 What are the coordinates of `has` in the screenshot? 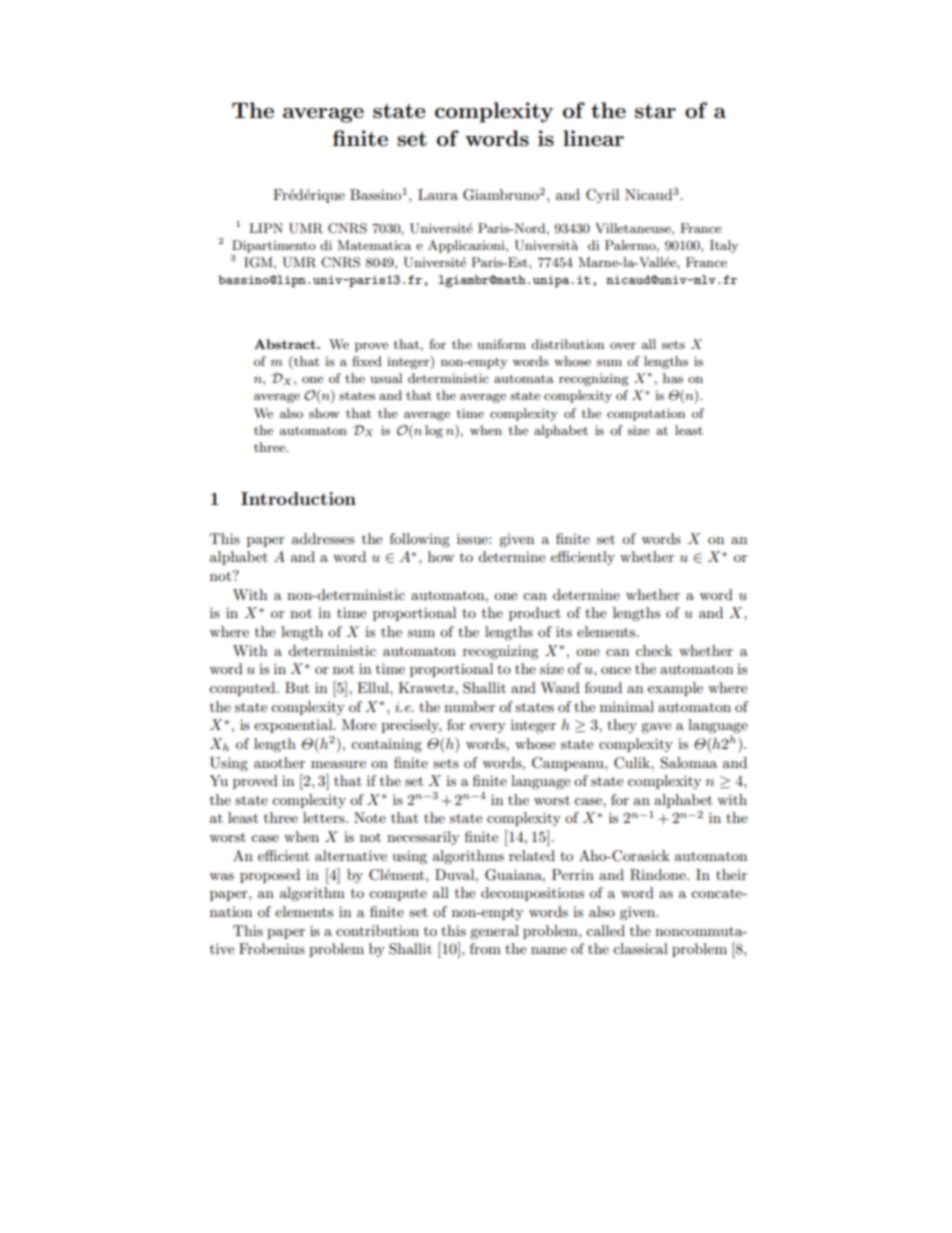 It's located at (673, 378).
